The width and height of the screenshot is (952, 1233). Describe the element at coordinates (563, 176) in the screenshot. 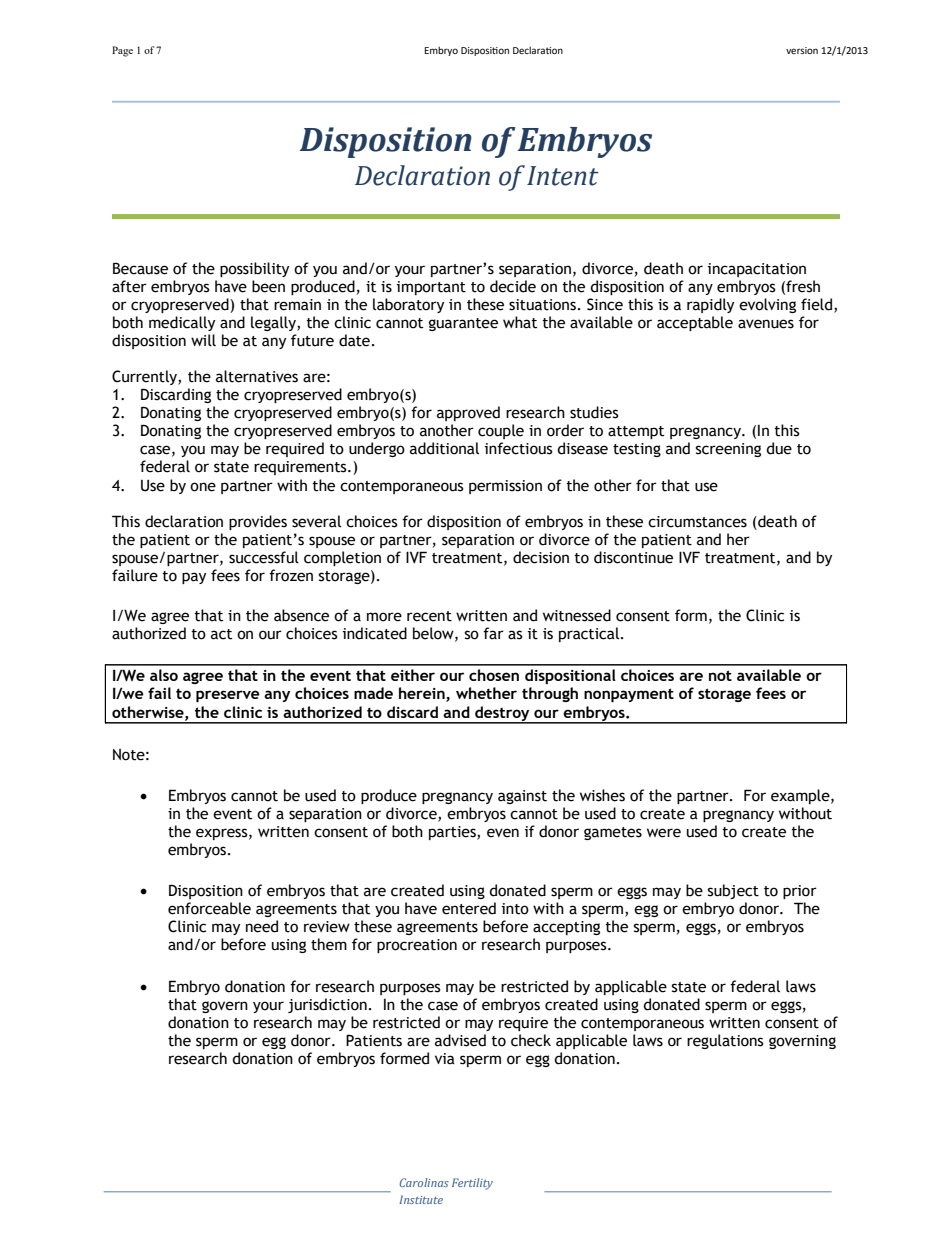

I see `Intent` at that location.
